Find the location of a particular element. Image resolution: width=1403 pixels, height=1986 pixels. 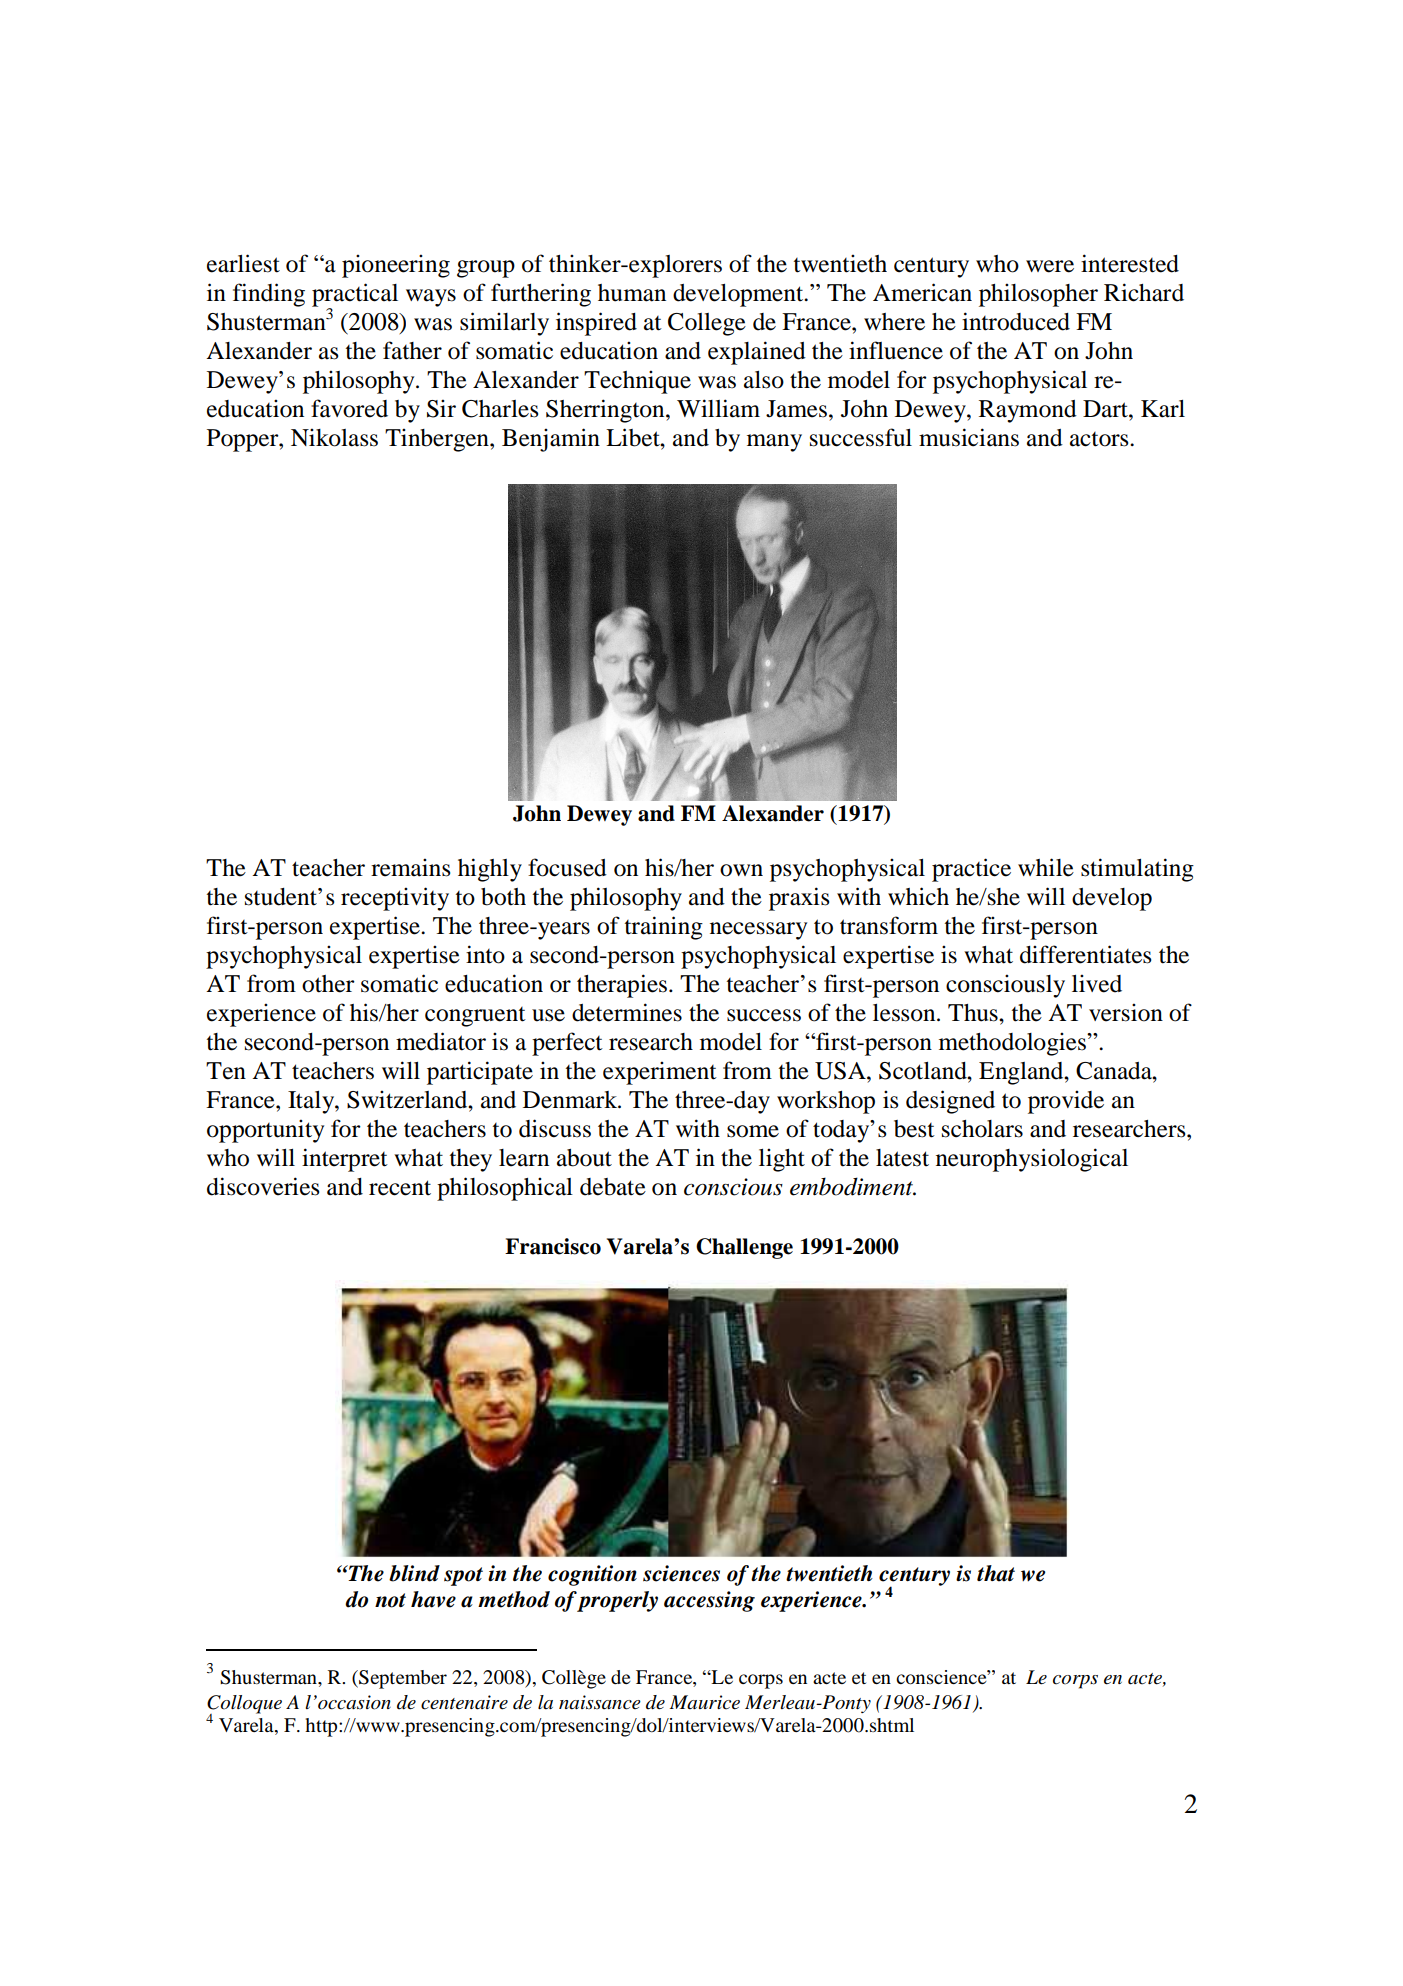

philosopher is located at coordinates (1038, 295).
